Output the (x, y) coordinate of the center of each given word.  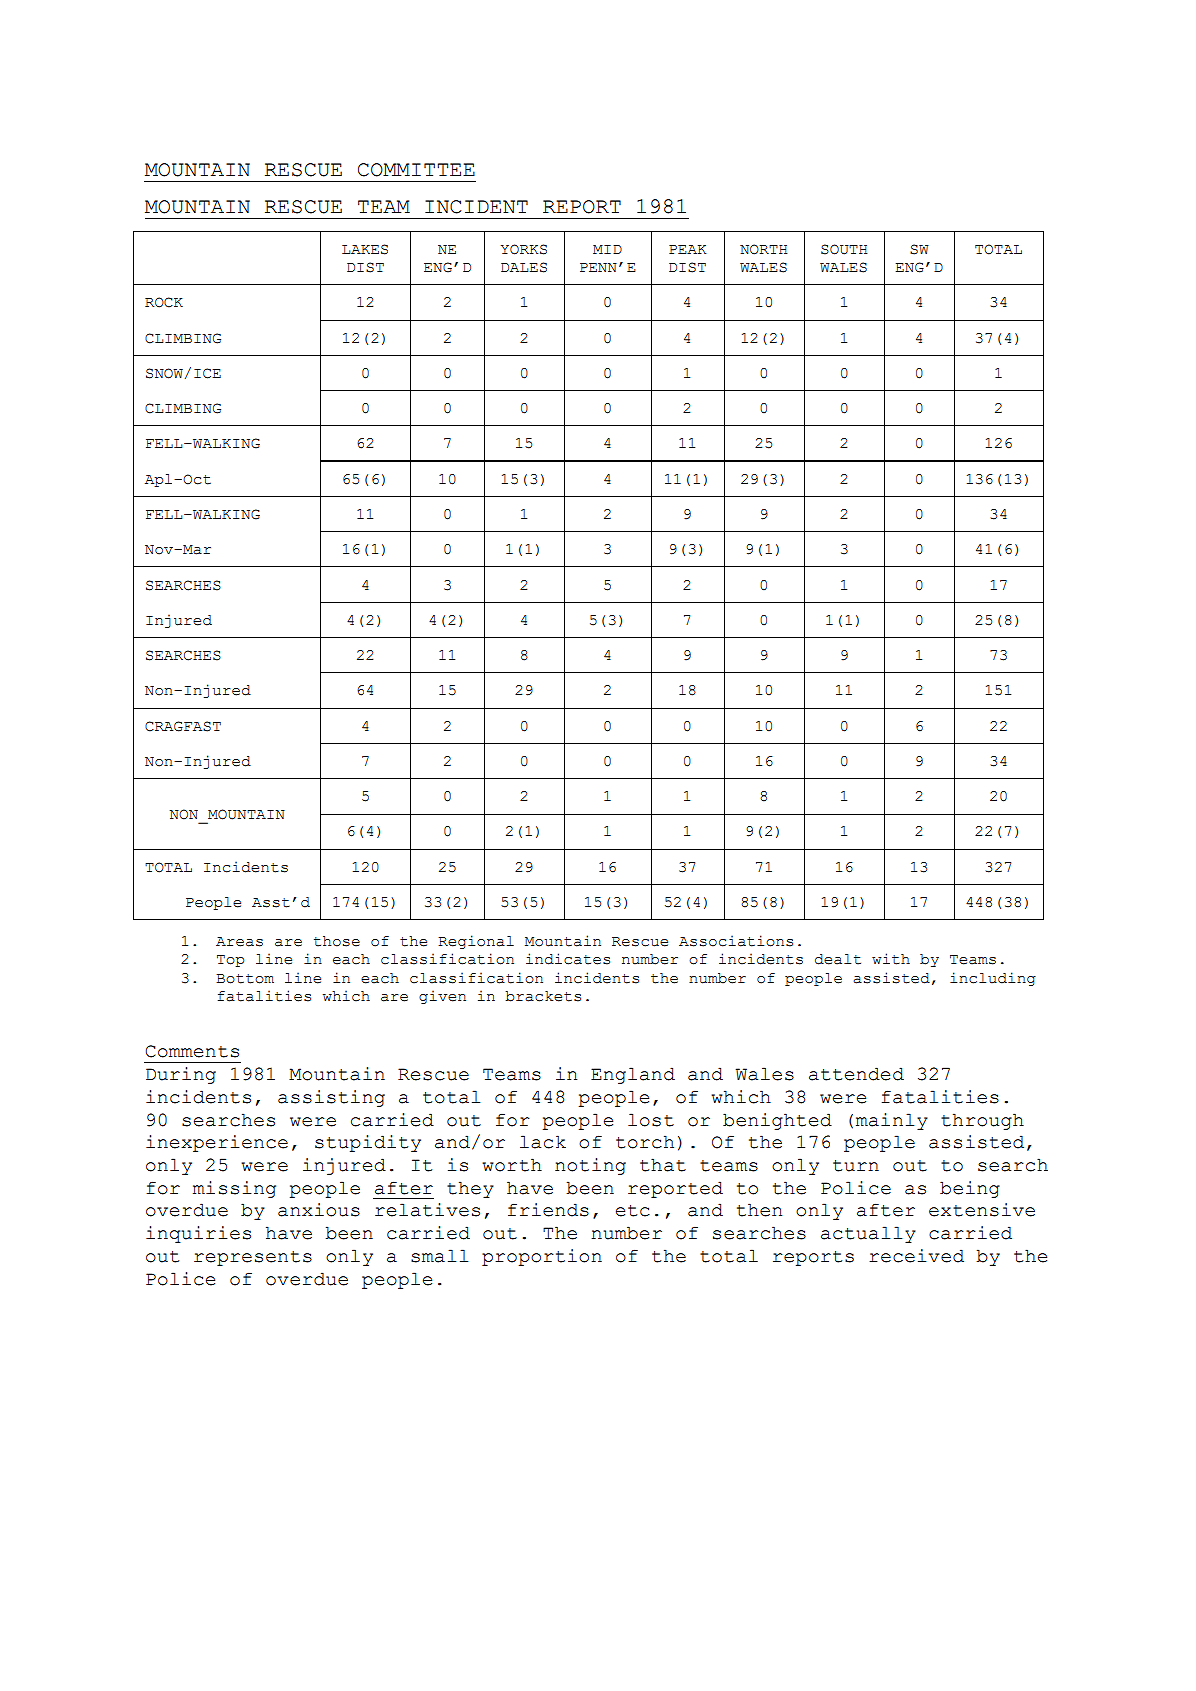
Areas (239, 942)
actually (868, 1234)
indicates (568, 959)
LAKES (365, 249)
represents (253, 1258)
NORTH (764, 249)
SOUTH (844, 249)
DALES (524, 267)
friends (548, 1210)
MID (607, 249)
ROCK (164, 302)
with (891, 959)
